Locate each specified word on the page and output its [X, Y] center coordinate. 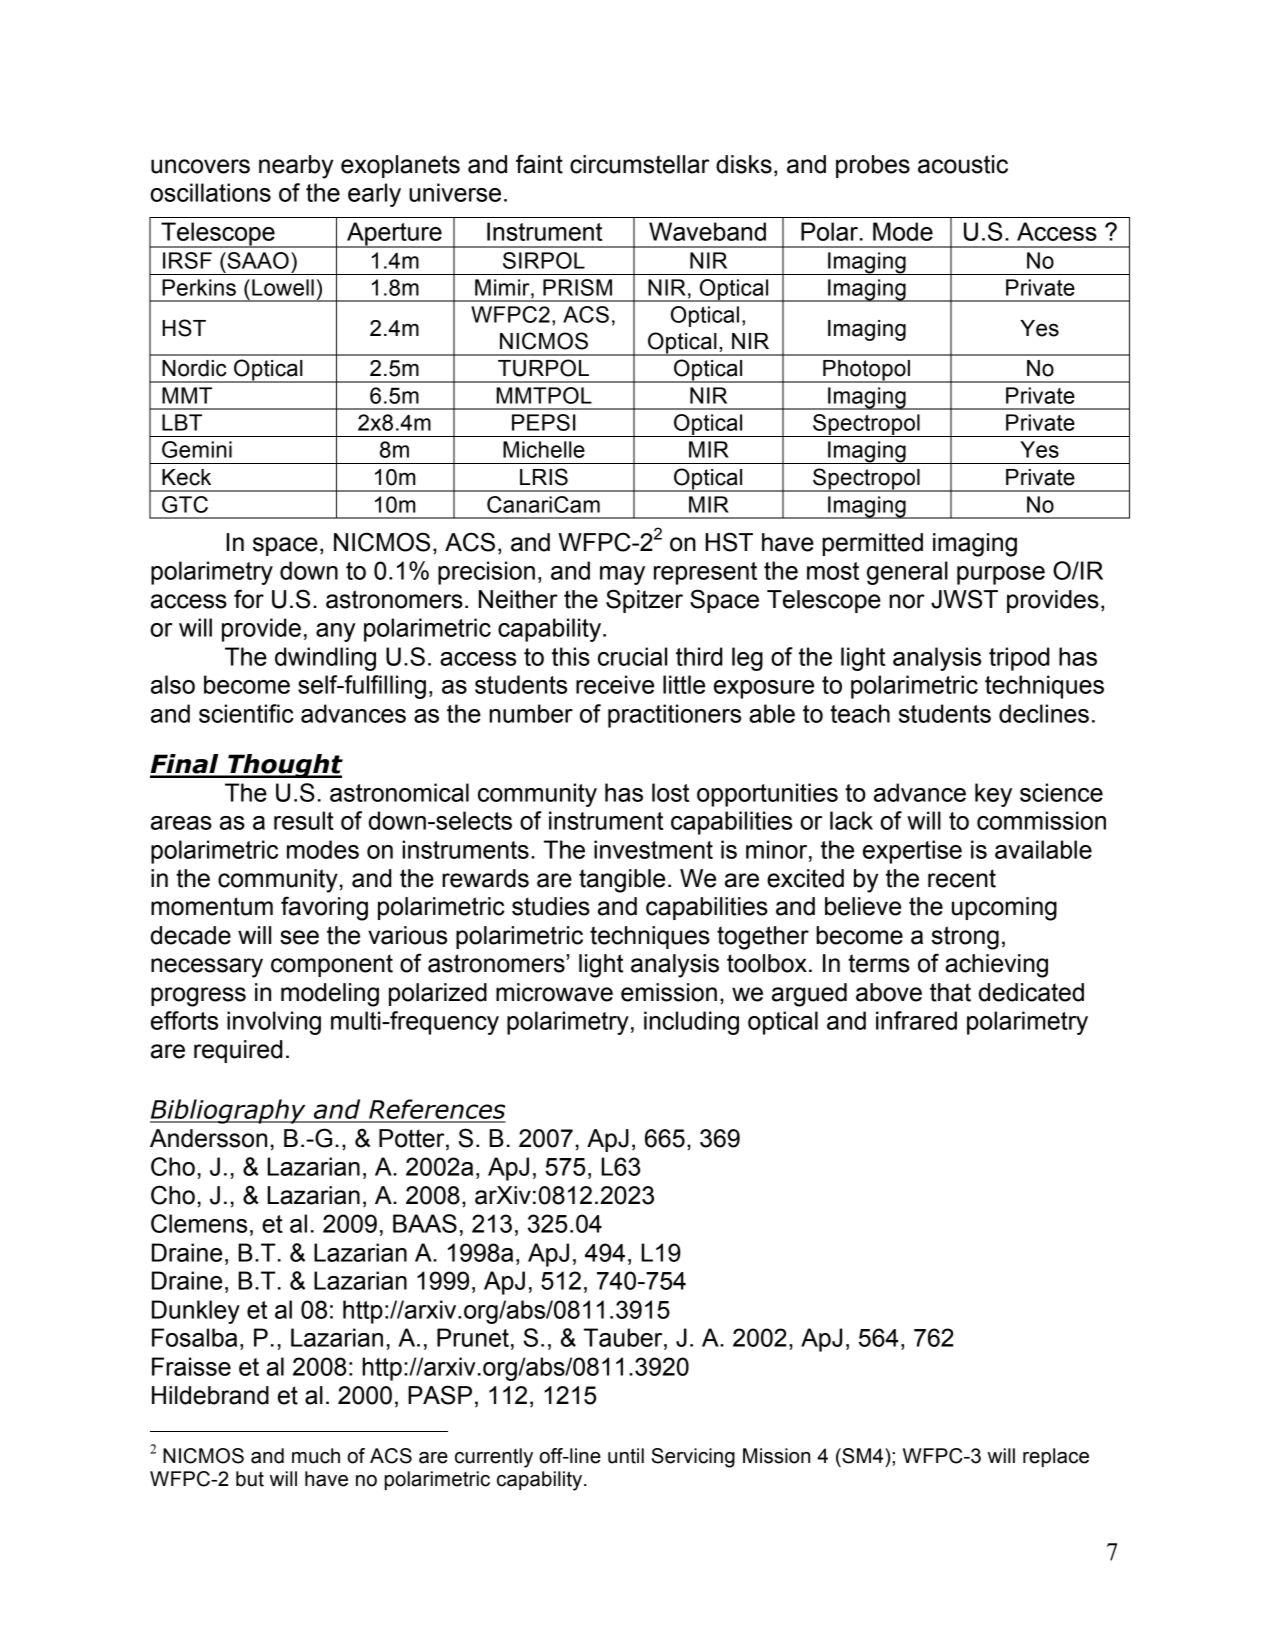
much [316, 1456]
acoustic [963, 164]
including [691, 1023]
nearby [296, 167]
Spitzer [644, 601]
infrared [916, 1020]
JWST [964, 599]
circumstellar [639, 164]
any [335, 632]
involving [274, 1023]
